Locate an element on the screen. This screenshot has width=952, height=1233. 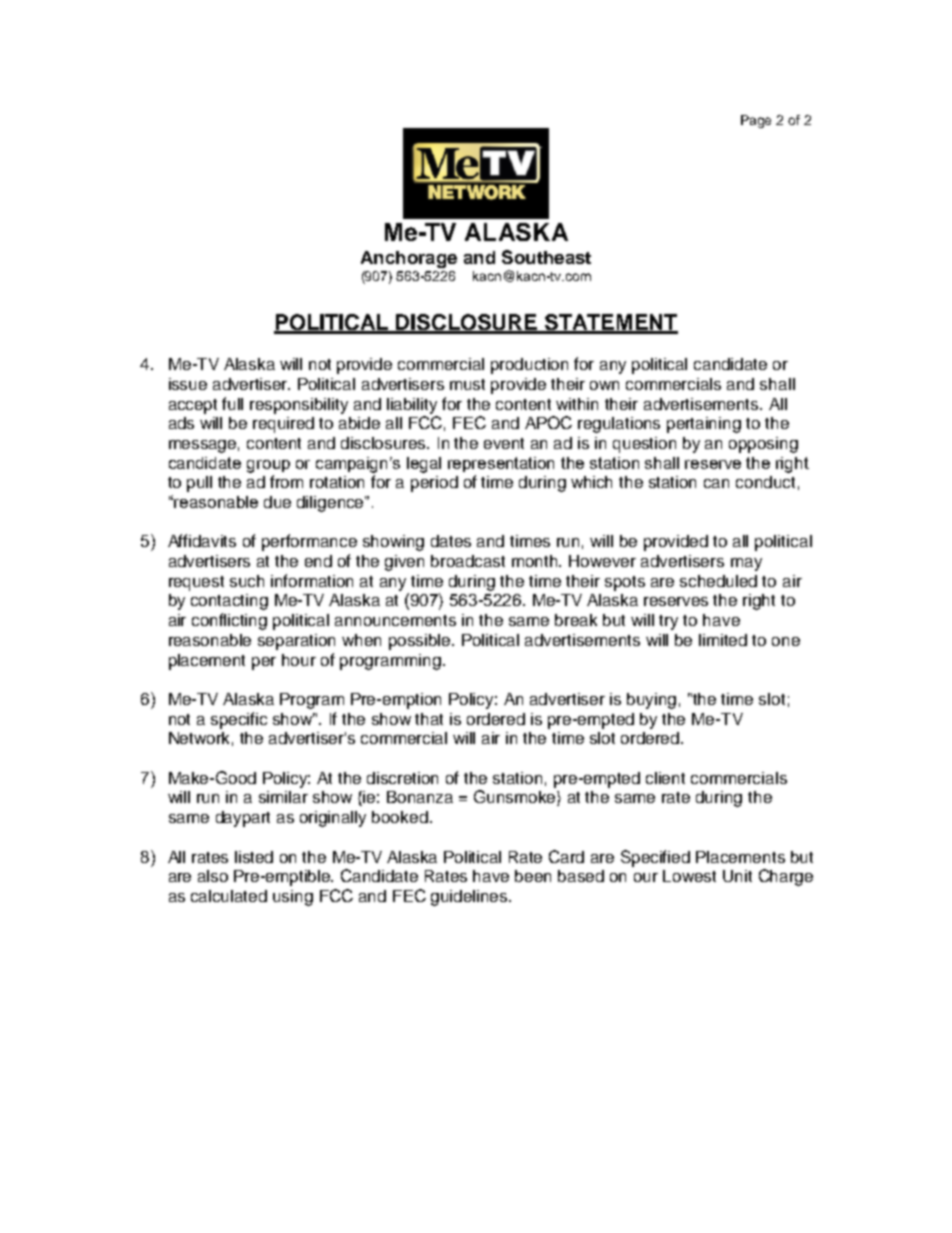
Southeast is located at coordinates (546, 257).
